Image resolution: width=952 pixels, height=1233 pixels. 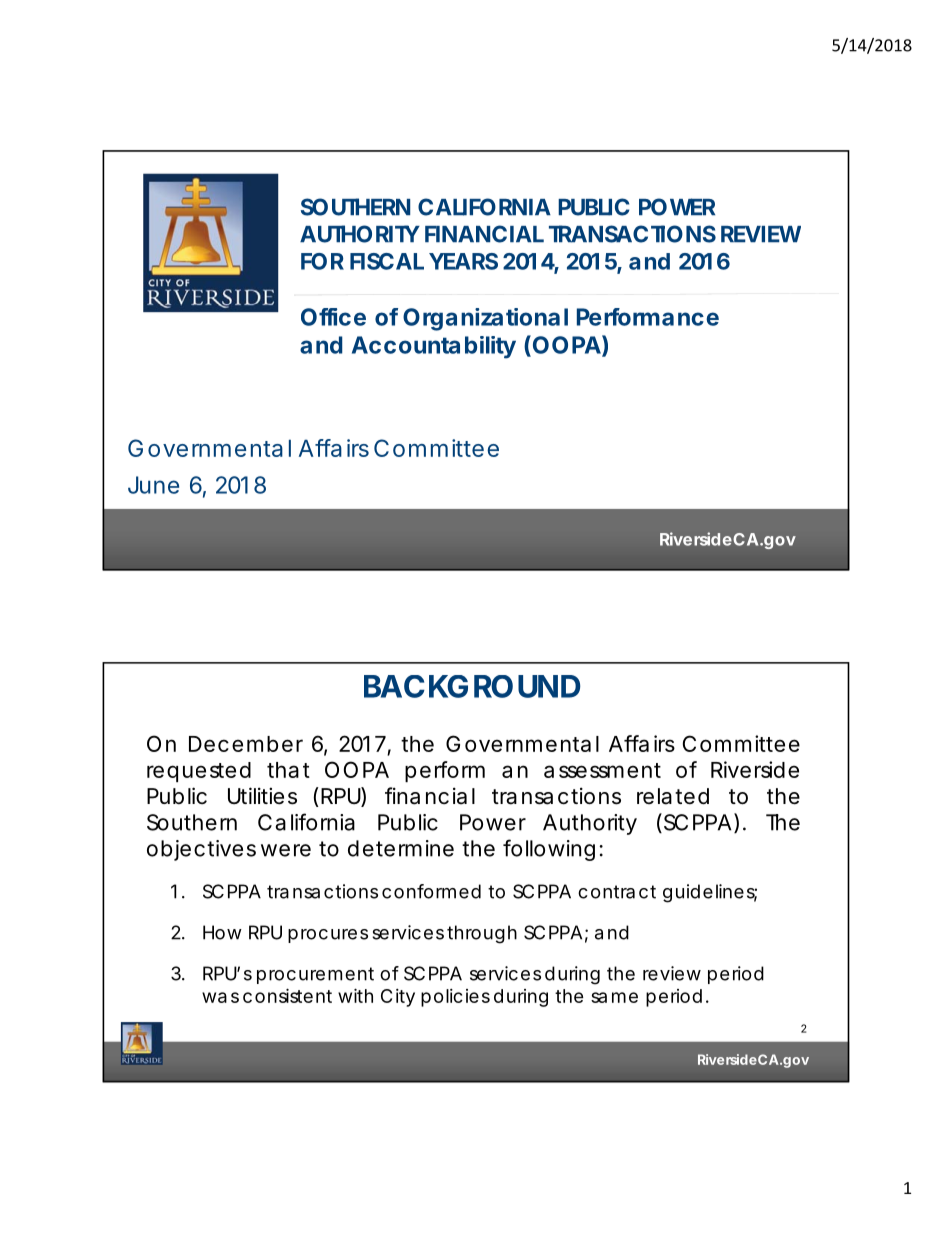 What do you see at coordinates (288, 770) in the screenshot?
I see `that` at bounding box center [288, 770].
